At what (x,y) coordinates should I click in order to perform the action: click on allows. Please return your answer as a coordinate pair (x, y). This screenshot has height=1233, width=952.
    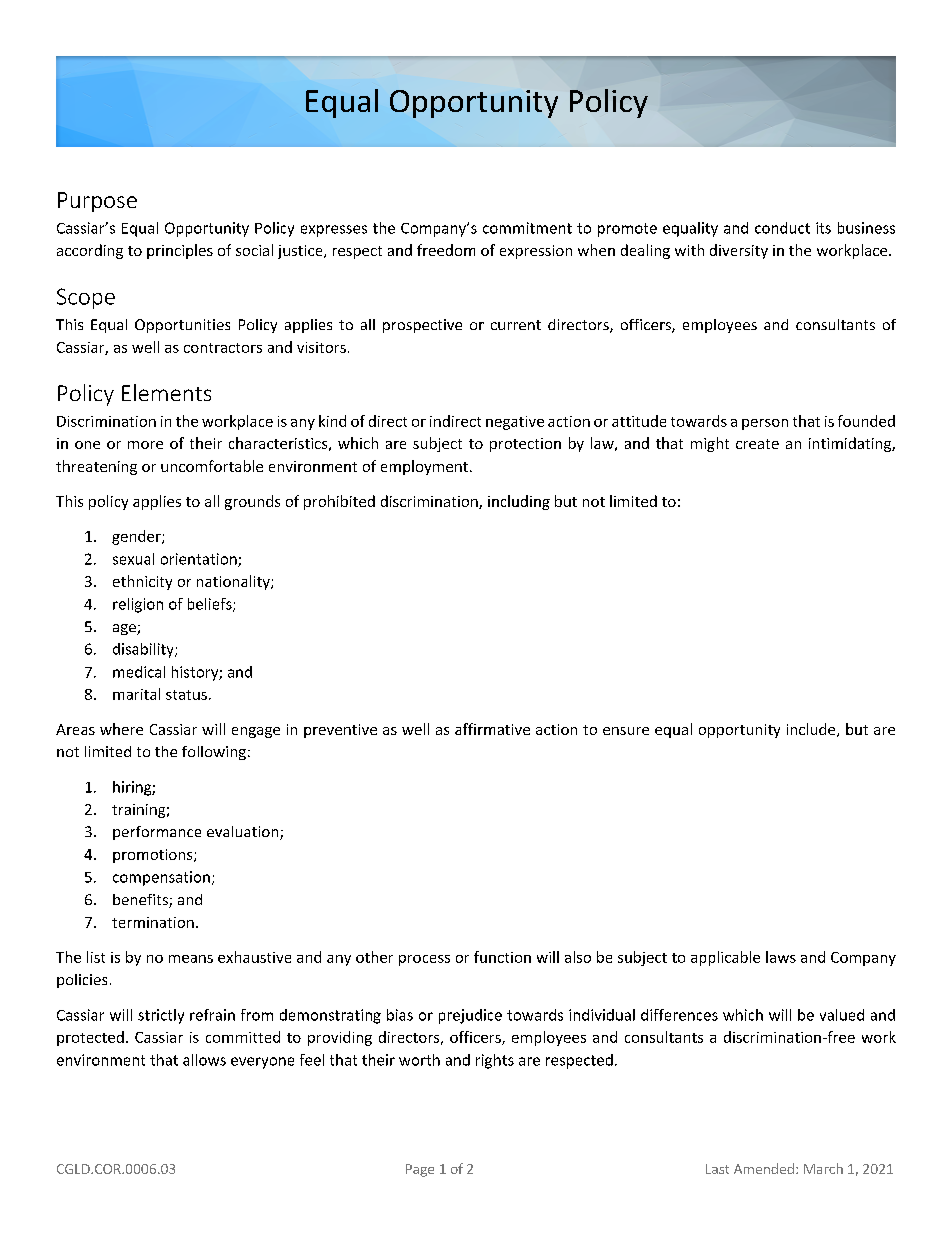
    Looking at the image, I should click on (204, 1060).
